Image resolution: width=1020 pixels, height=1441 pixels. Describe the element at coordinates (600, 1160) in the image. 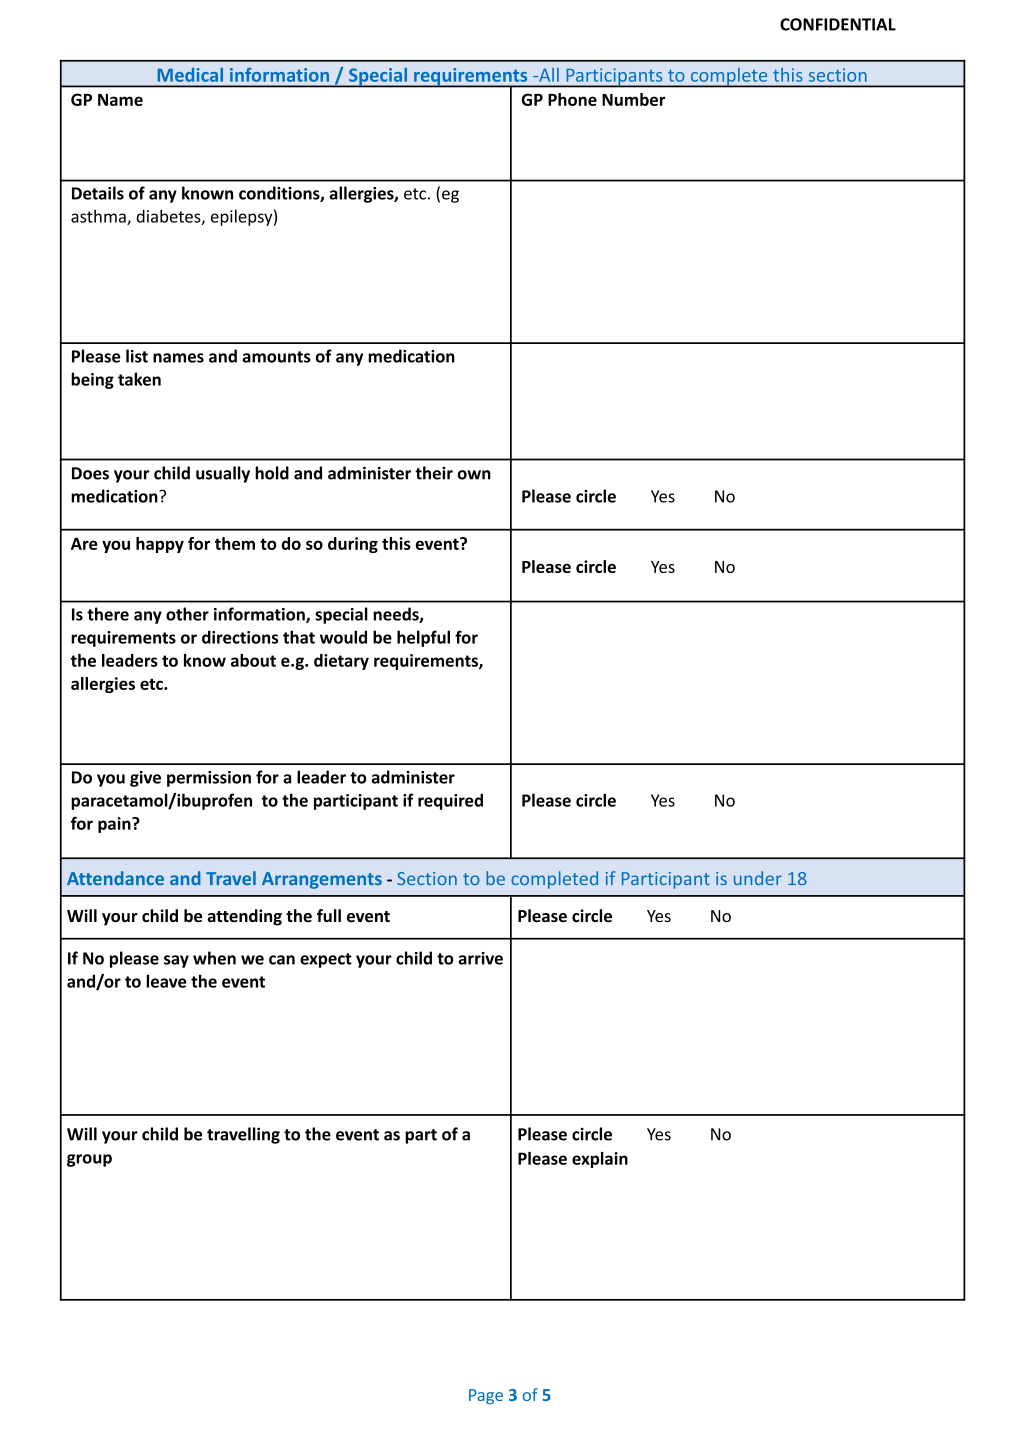

I see `explain` at that location.
